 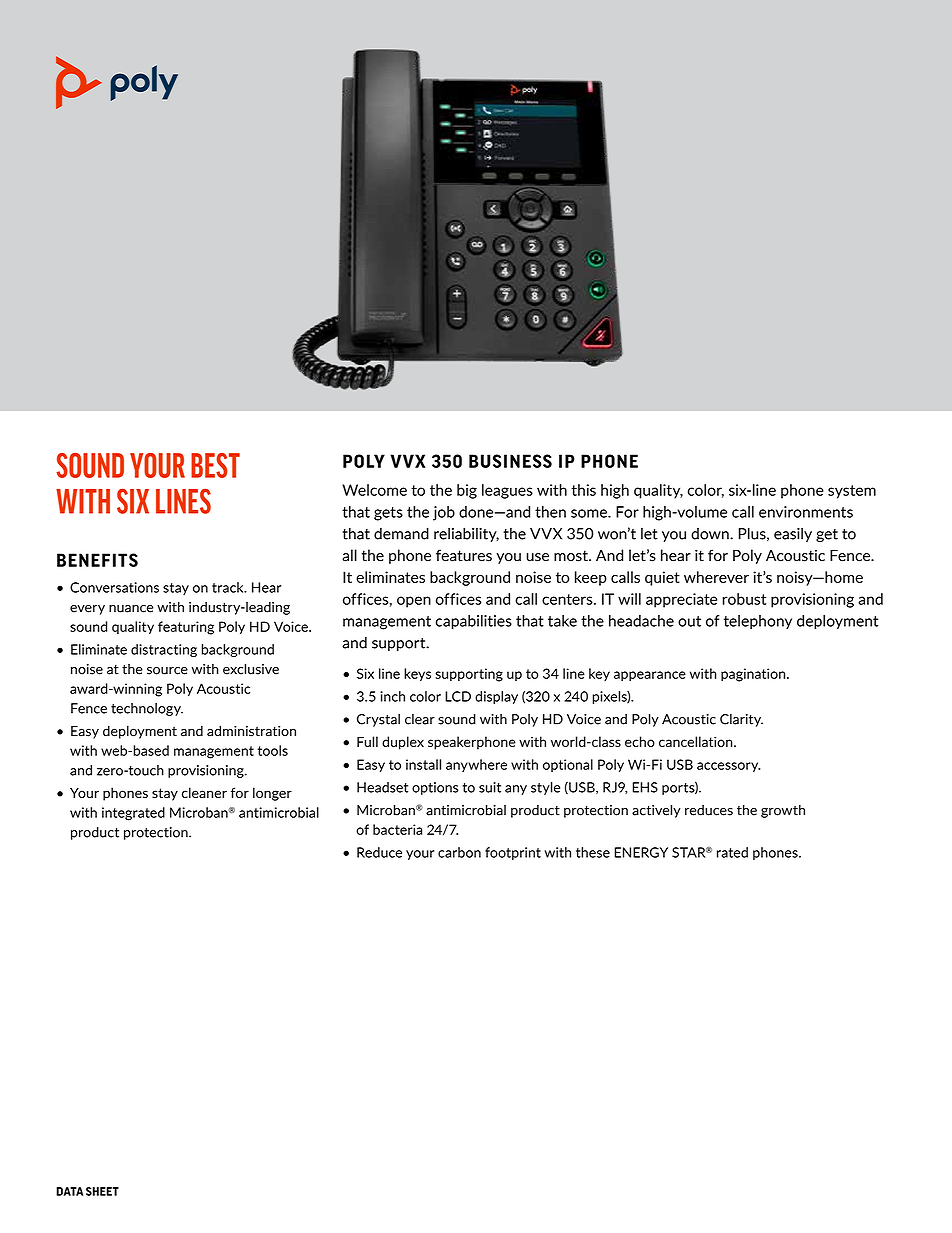 I want to click on DATA, so click(x=69, y=1191).
